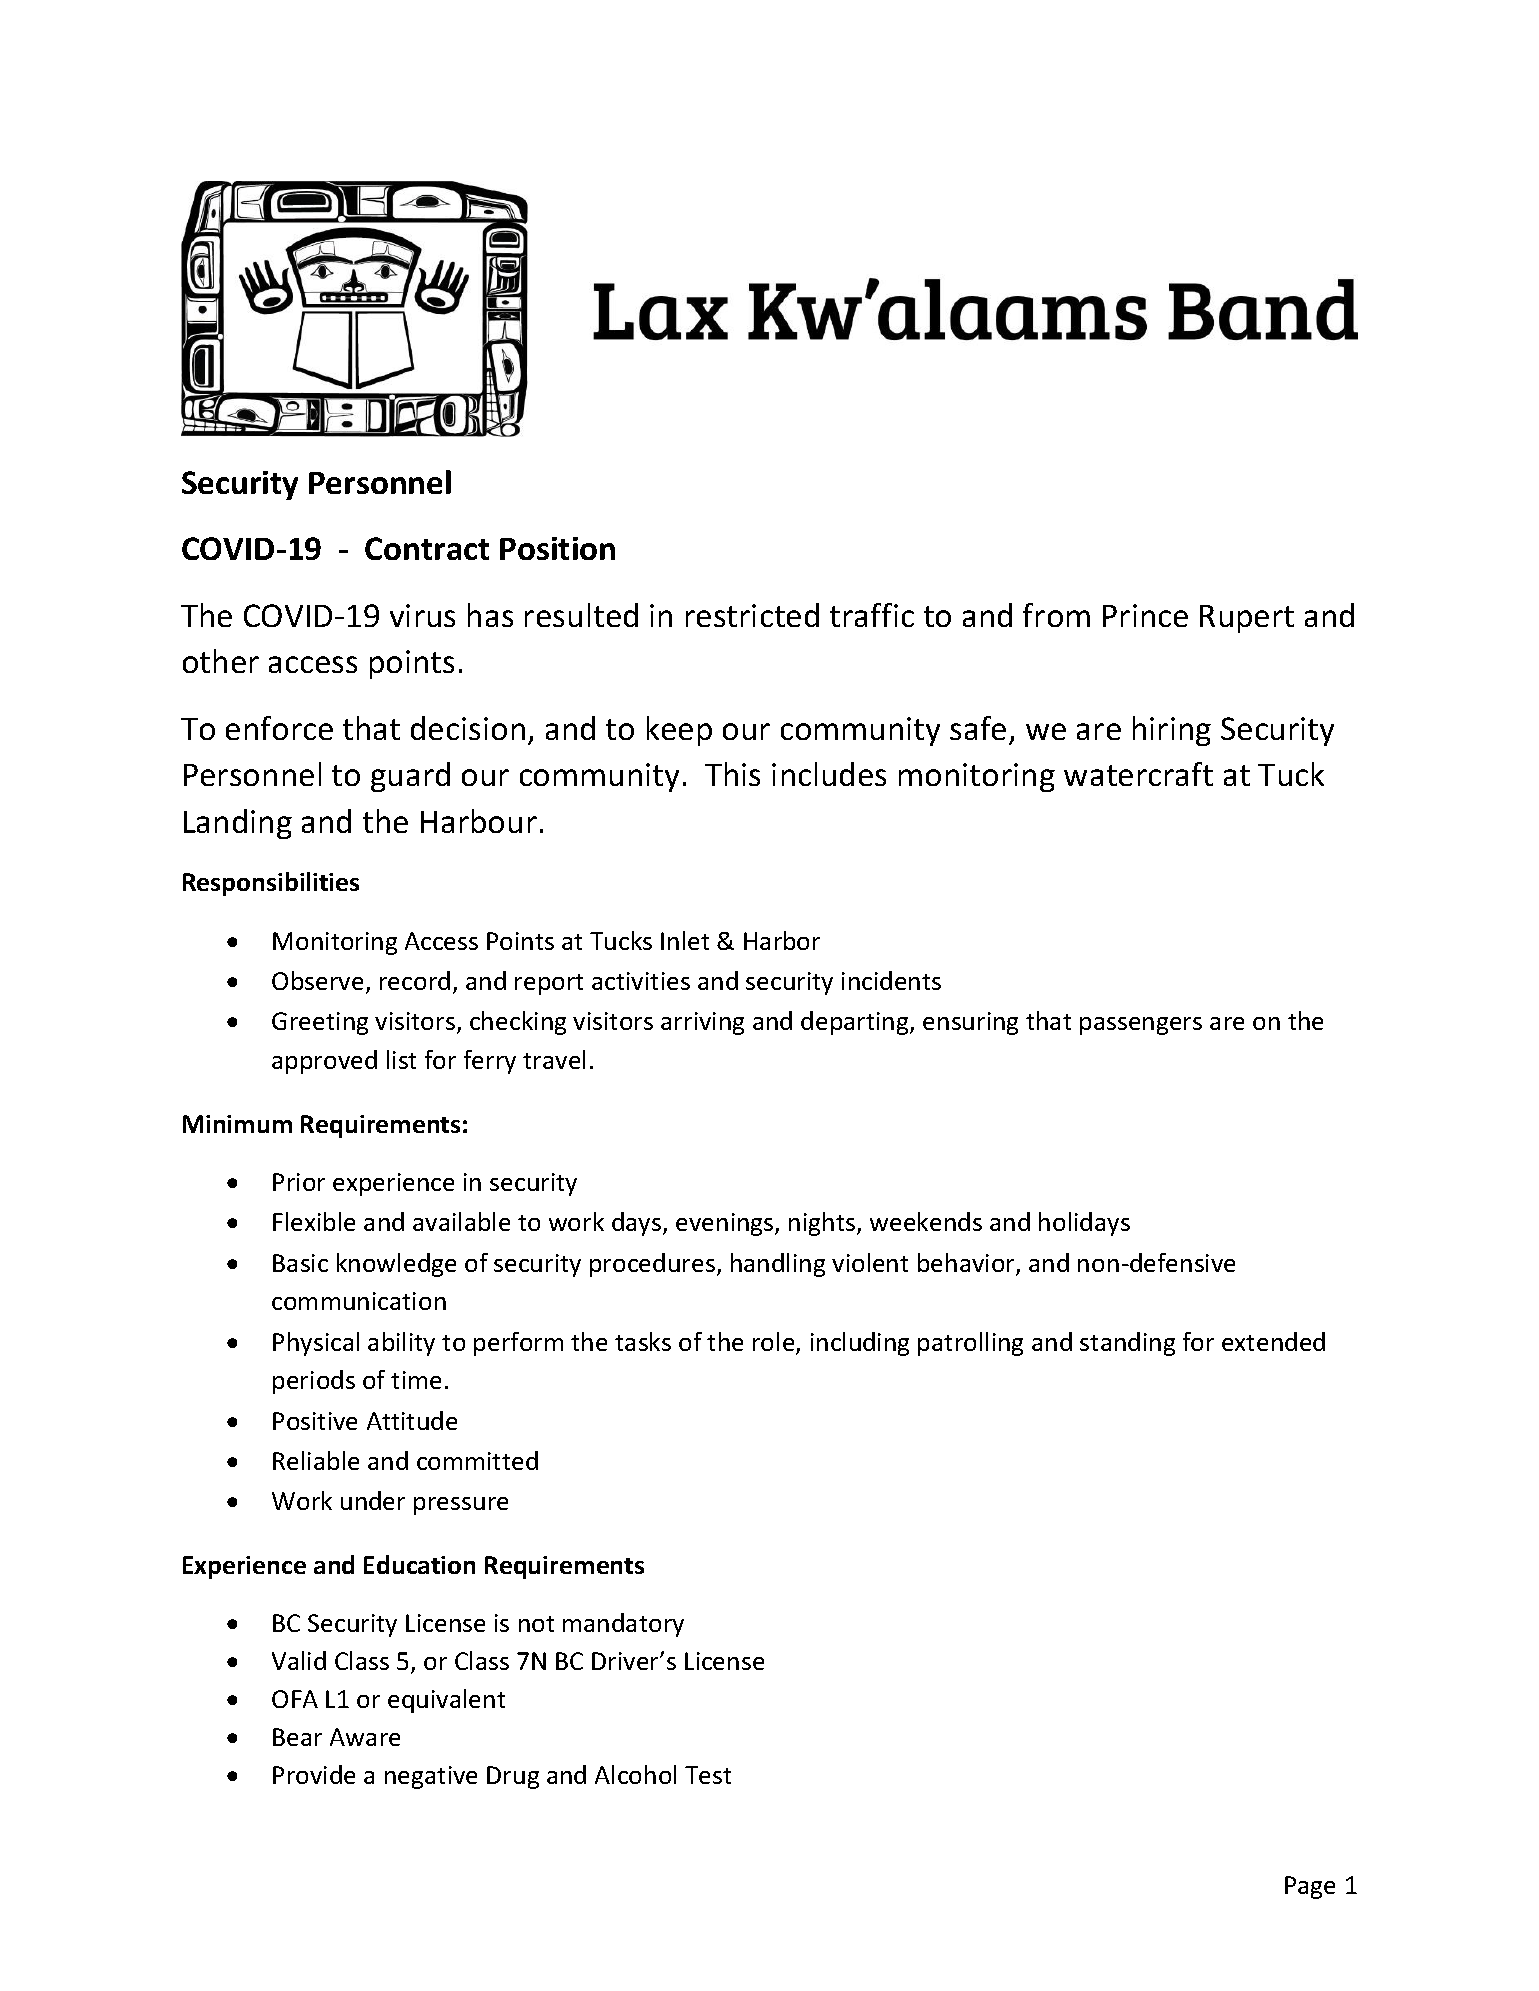 Image resolution: width=1539 pixels, height=1991 pixels. Describe the element at coordinates (1145, 615) in the screenshot. I see `Prince` at that location.
